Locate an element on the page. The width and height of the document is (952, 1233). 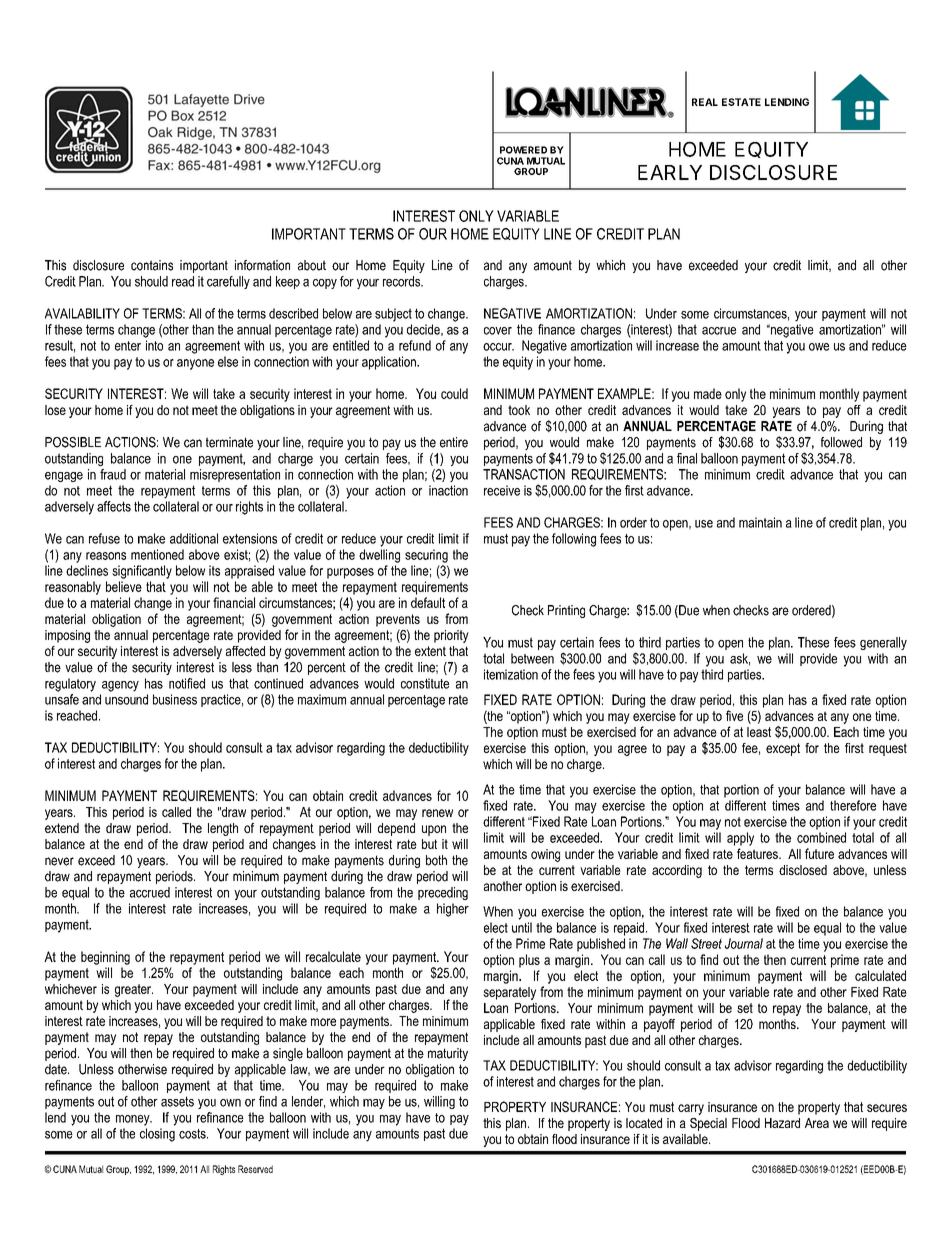
followed is located at coordinates (841, 442).
